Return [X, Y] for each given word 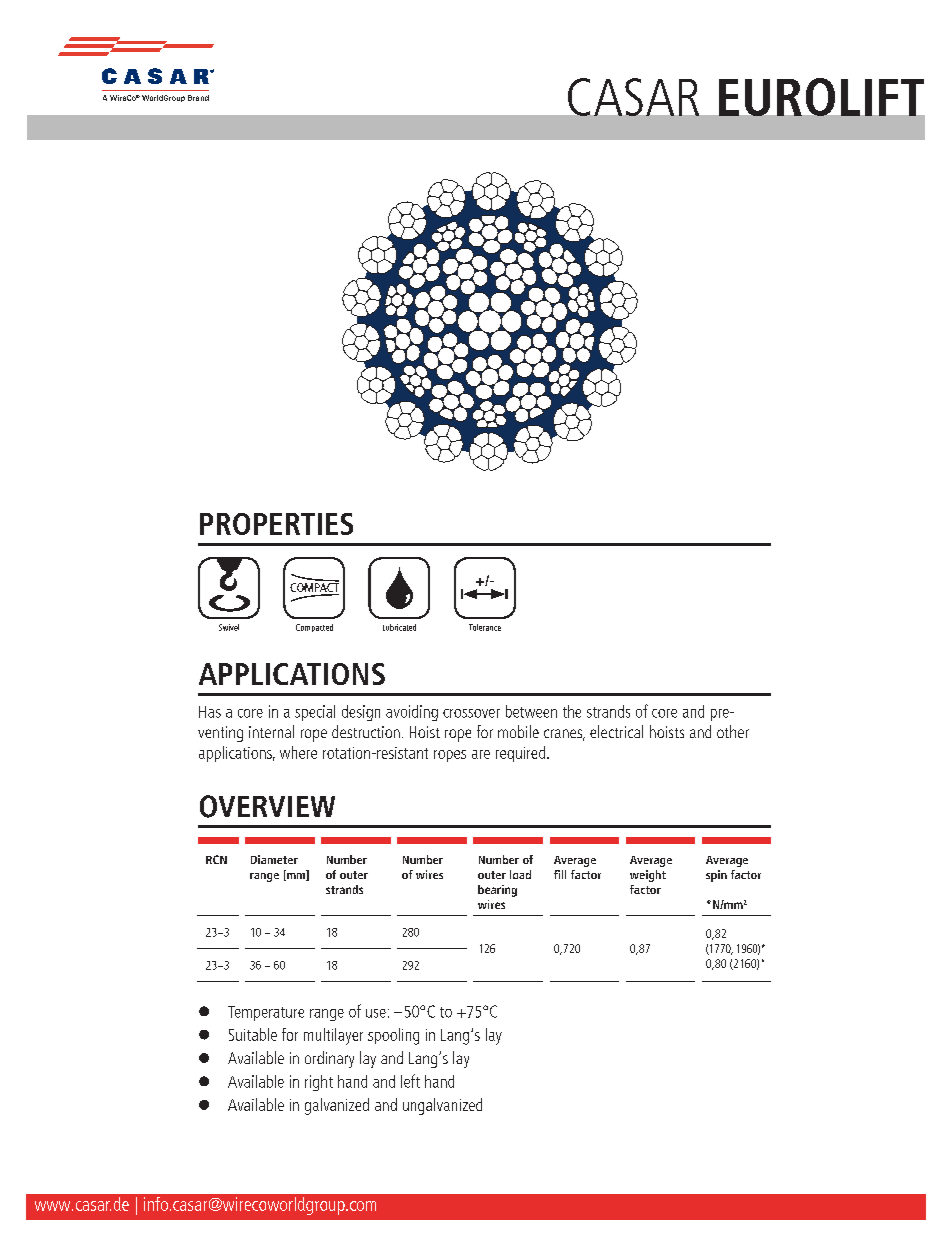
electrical [616, 731]
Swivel [229, 627]
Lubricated [399, 627]
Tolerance [485, 627]
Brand [198, 98]
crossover [471, 713]
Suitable [253, 1034]
